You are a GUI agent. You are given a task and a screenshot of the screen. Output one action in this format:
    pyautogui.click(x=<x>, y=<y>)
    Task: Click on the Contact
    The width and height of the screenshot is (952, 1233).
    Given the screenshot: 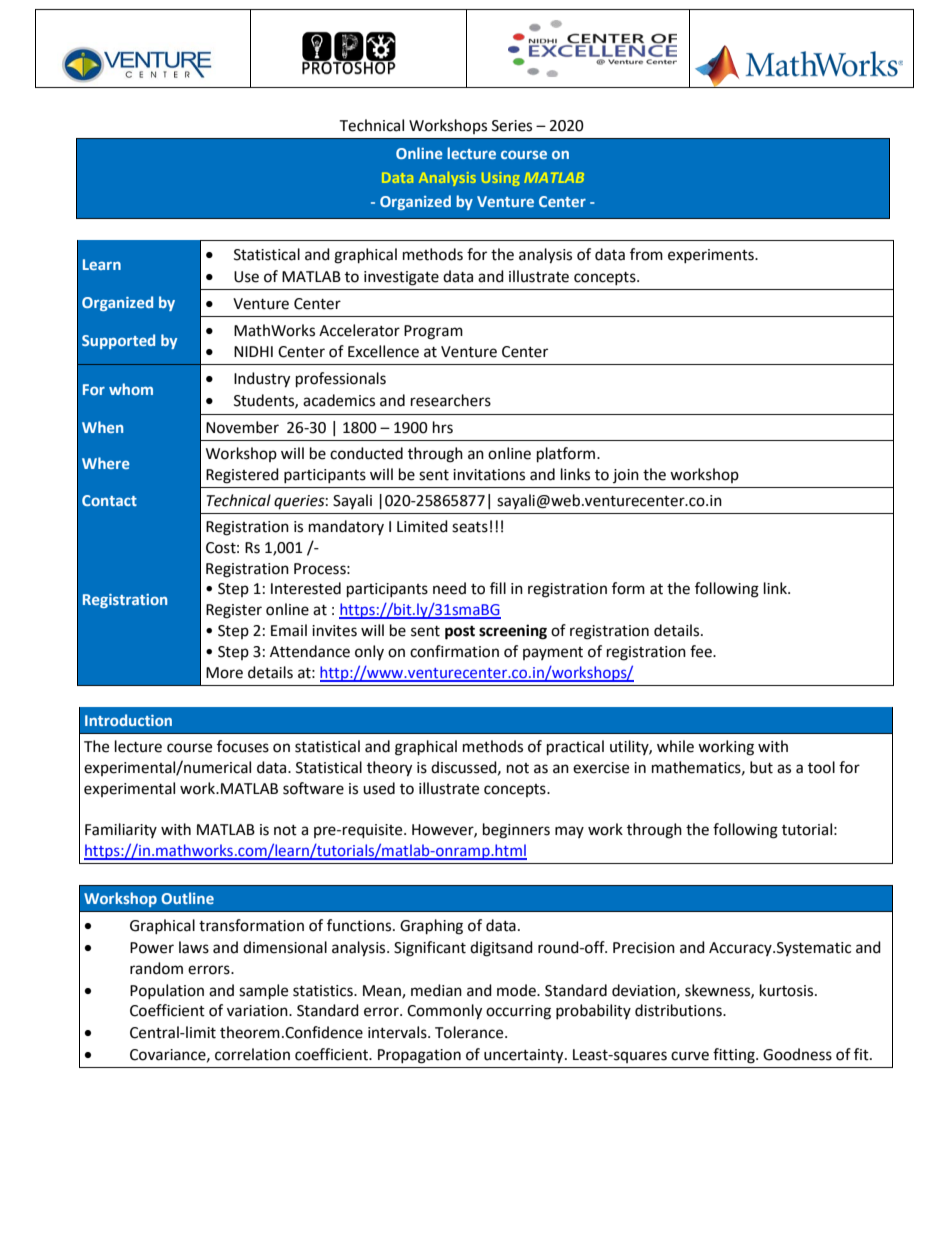 What is the action you would take?
    pyautogui.click(x=109, y=500)
